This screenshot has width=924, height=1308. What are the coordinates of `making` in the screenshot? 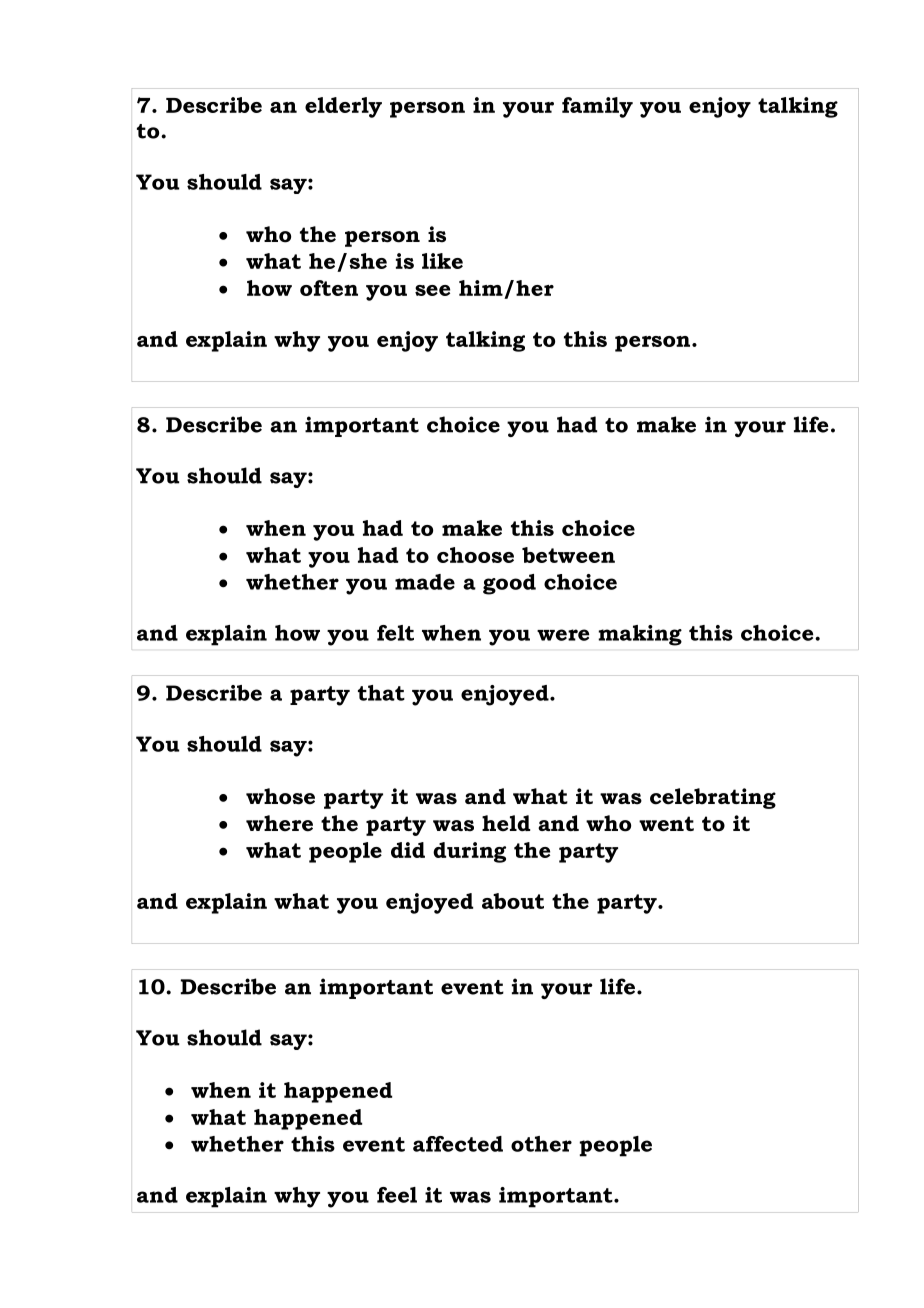 It's located at (640, 635).
